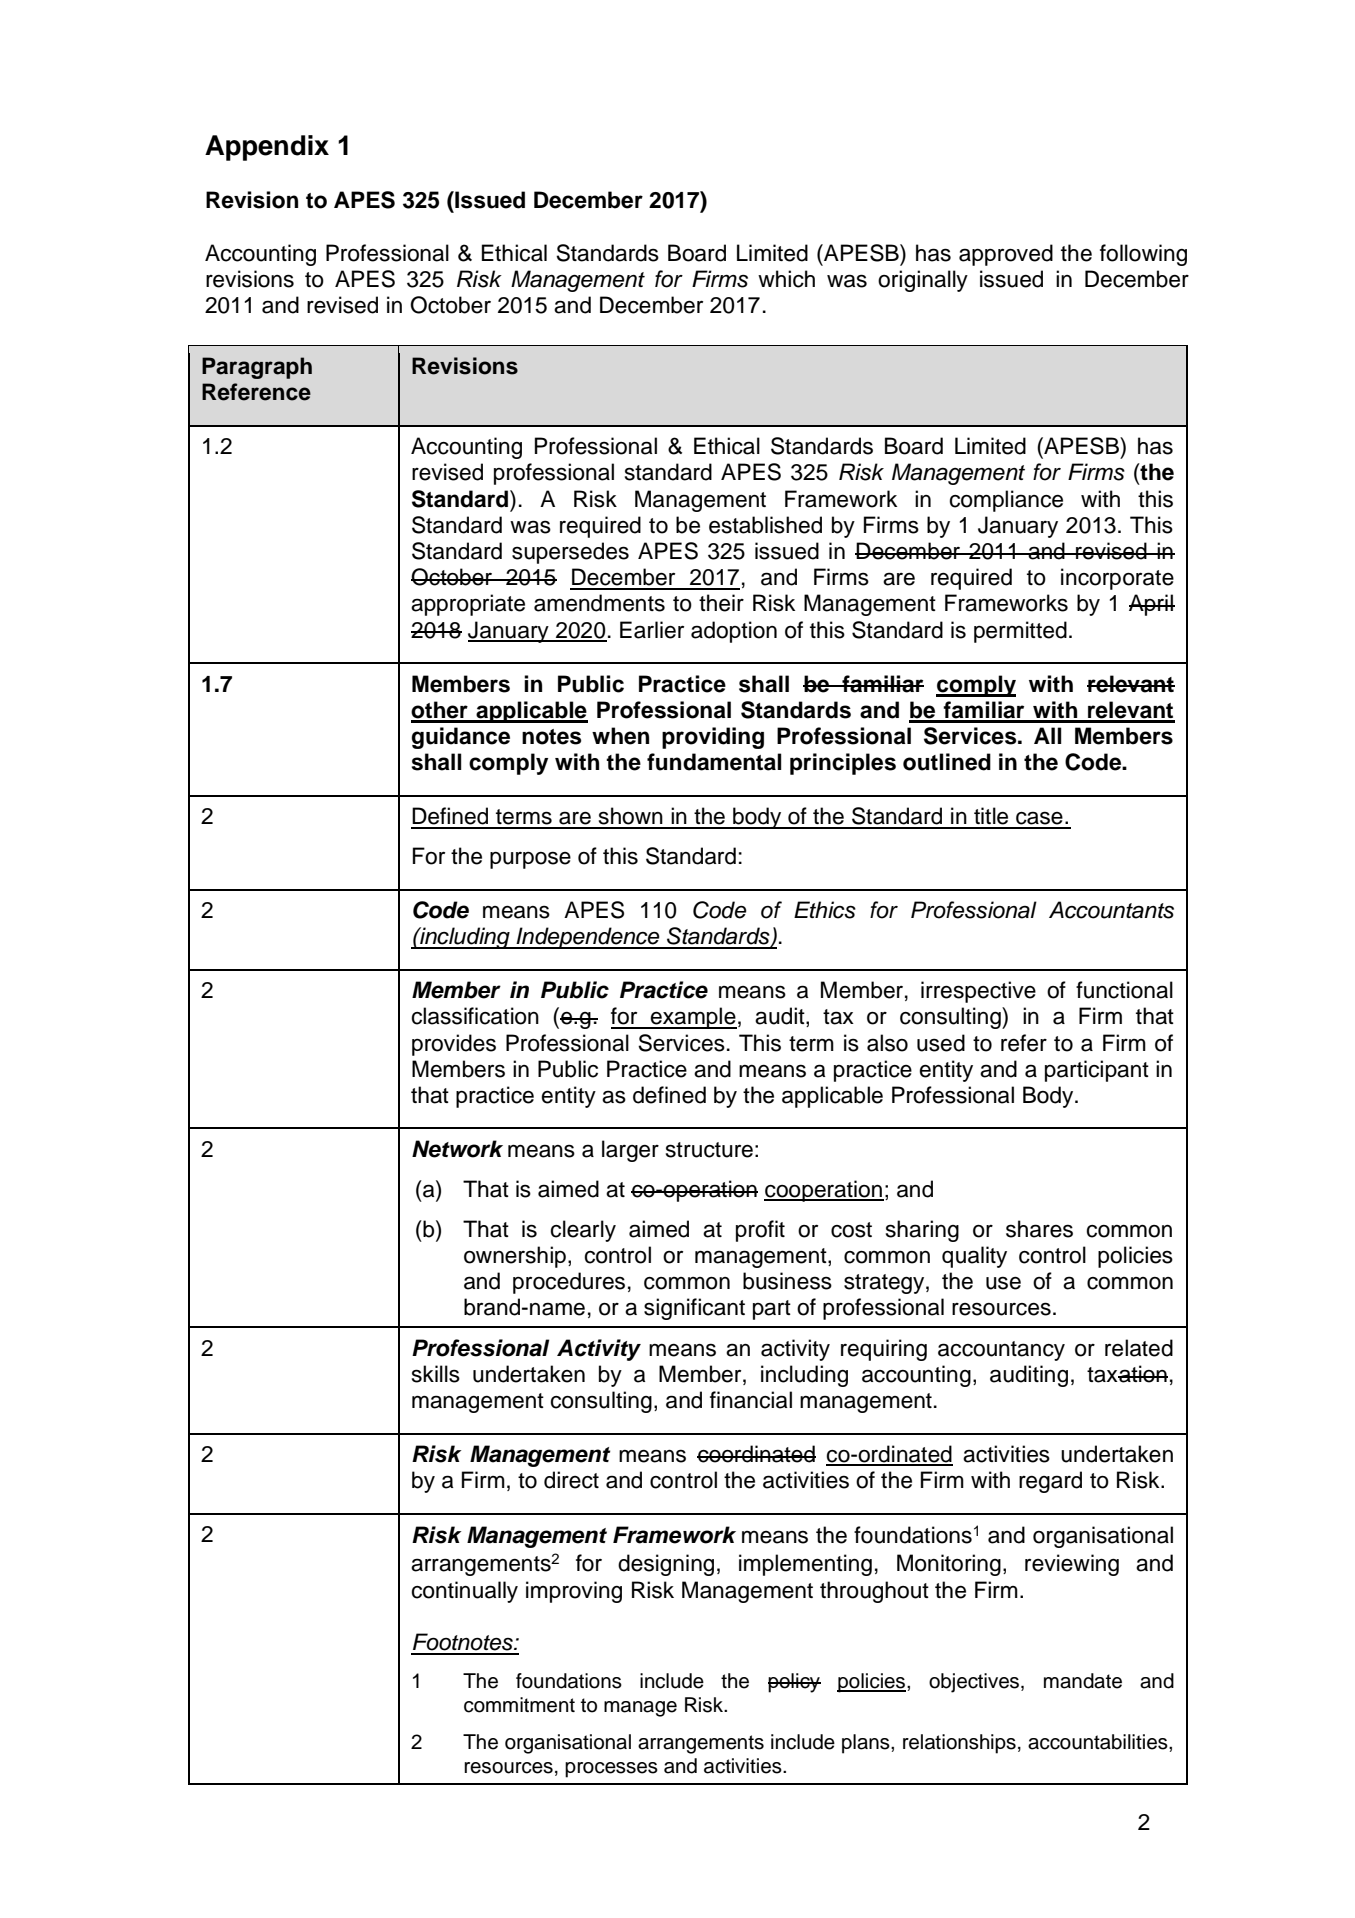 This image has height=1918, width=1355. I want to click on their, so click(721, 603).
